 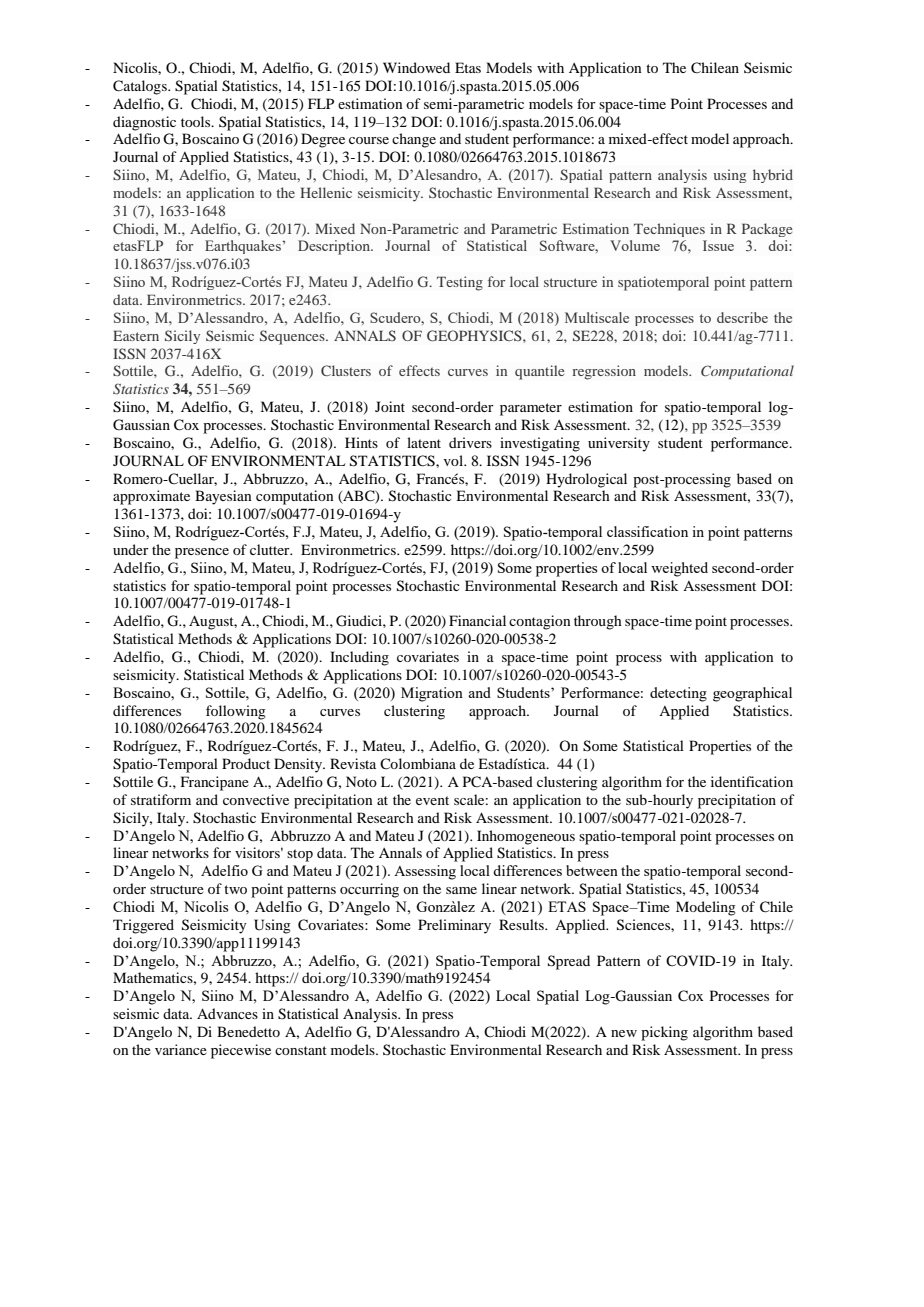 What do you see at coordinates (202, 553) in the image?
I see `presence` at bounding box center [202, 553].
